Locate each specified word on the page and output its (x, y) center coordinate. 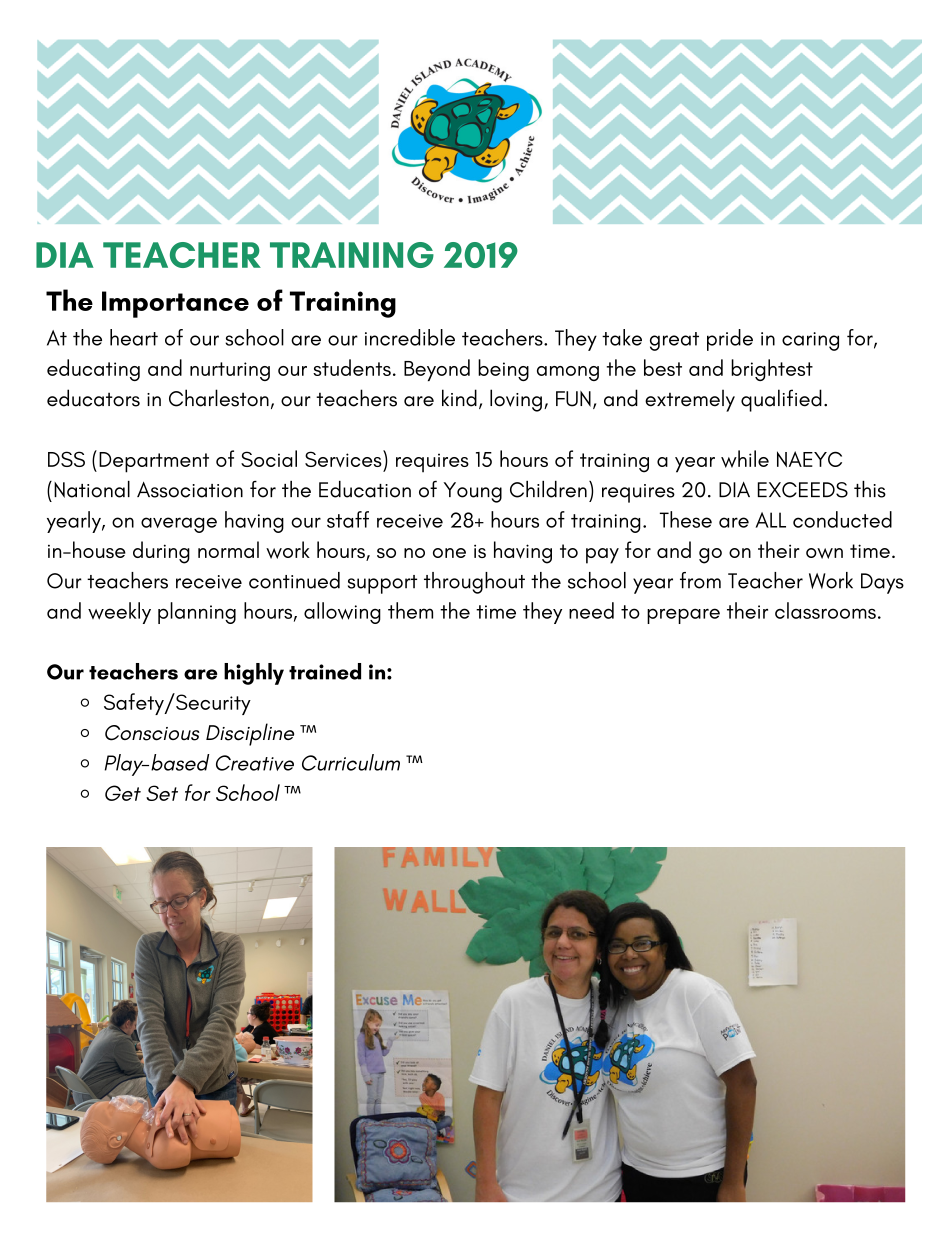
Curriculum (351, 762)
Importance (175, 304)
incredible (410, 337)
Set (162, 793)
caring (810, 341)
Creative (255, 763)
